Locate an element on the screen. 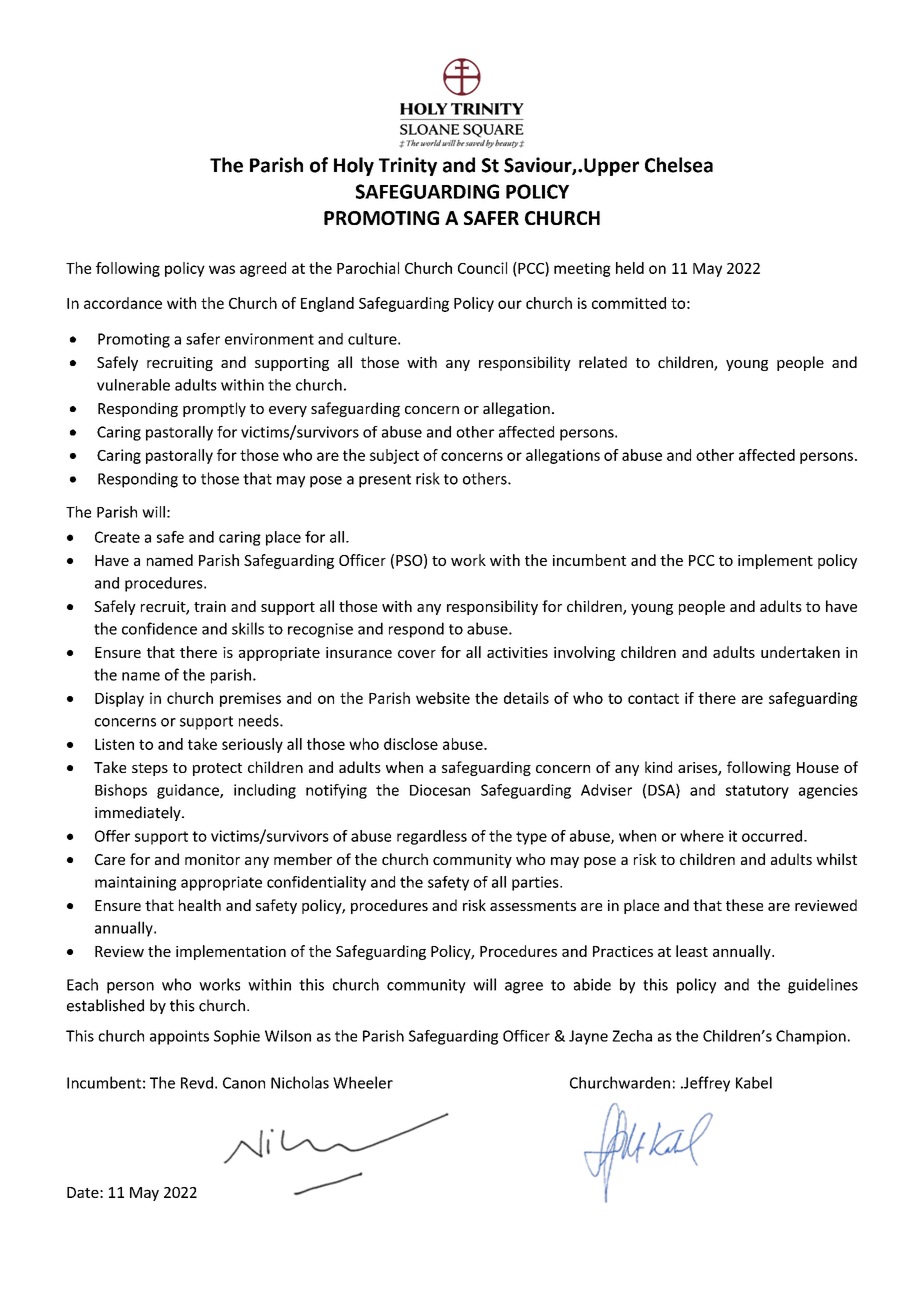 The height and width of the screenshot is (1308, 924). occurred is located at coordinates (773, 836).
